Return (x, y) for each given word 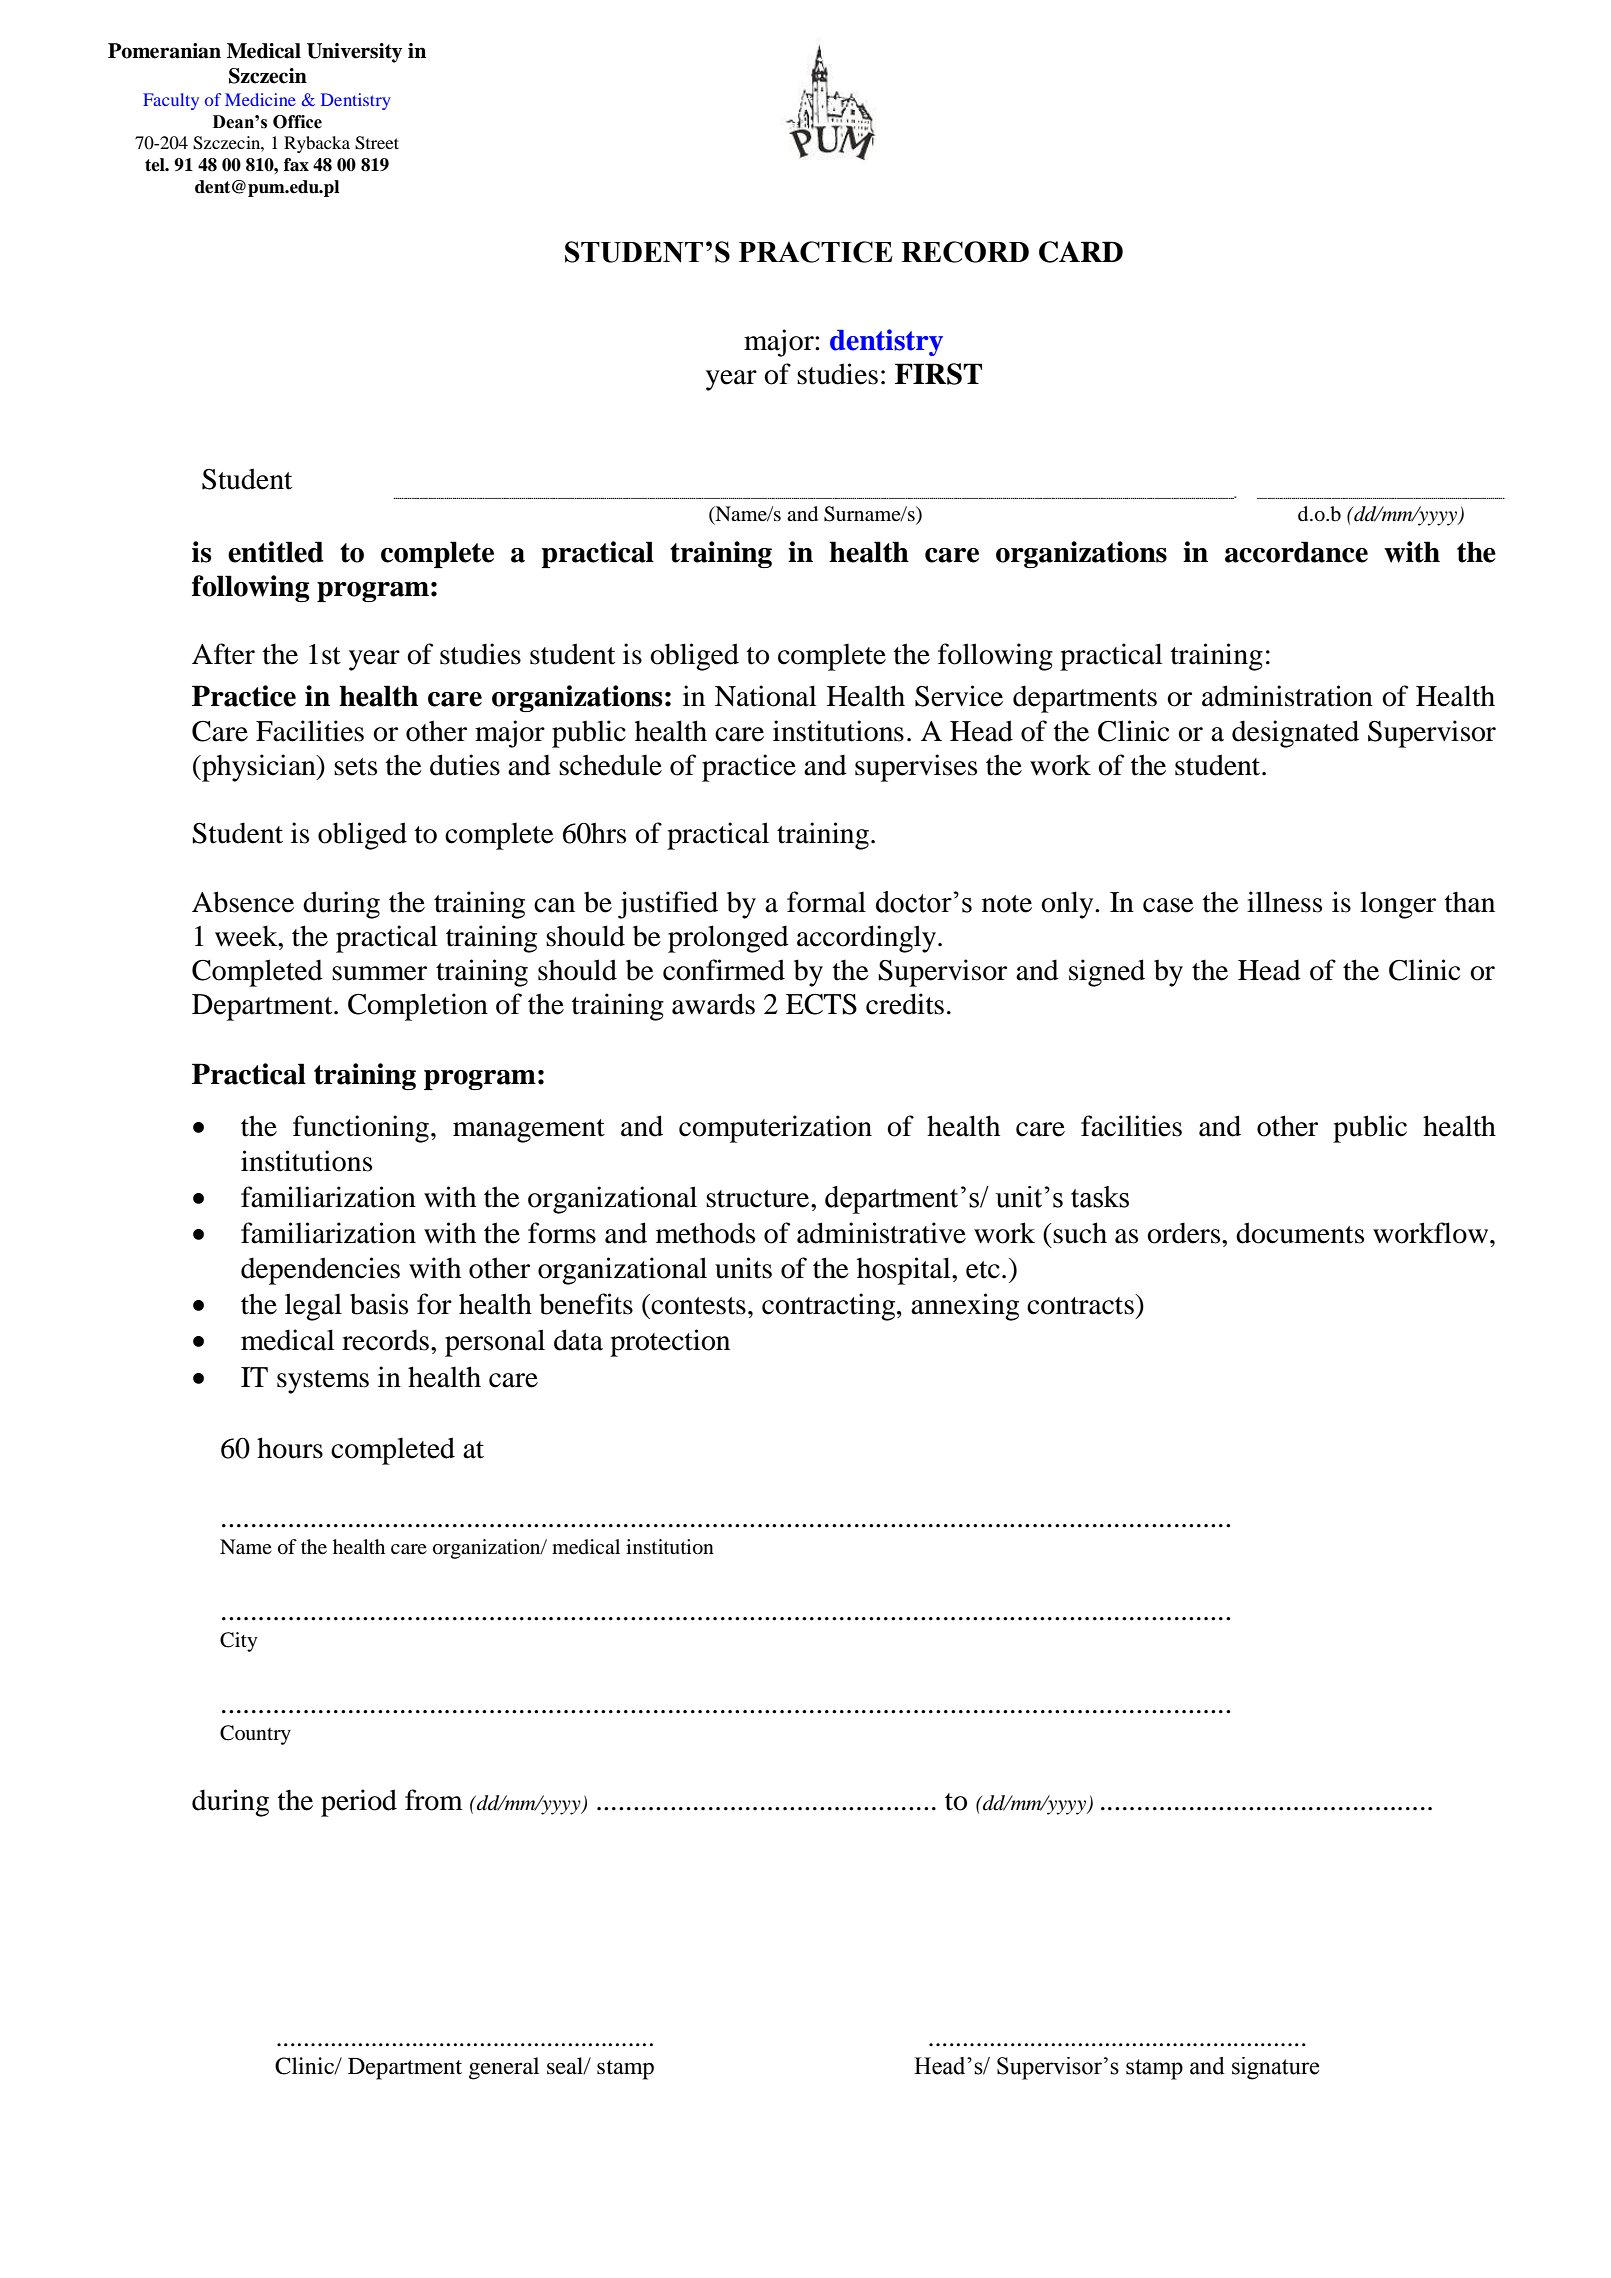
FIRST (938, 374)
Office (297, 122)
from (434, 1800)
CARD (1081, 252)
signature (1276, 2068)
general (504, 2068)
